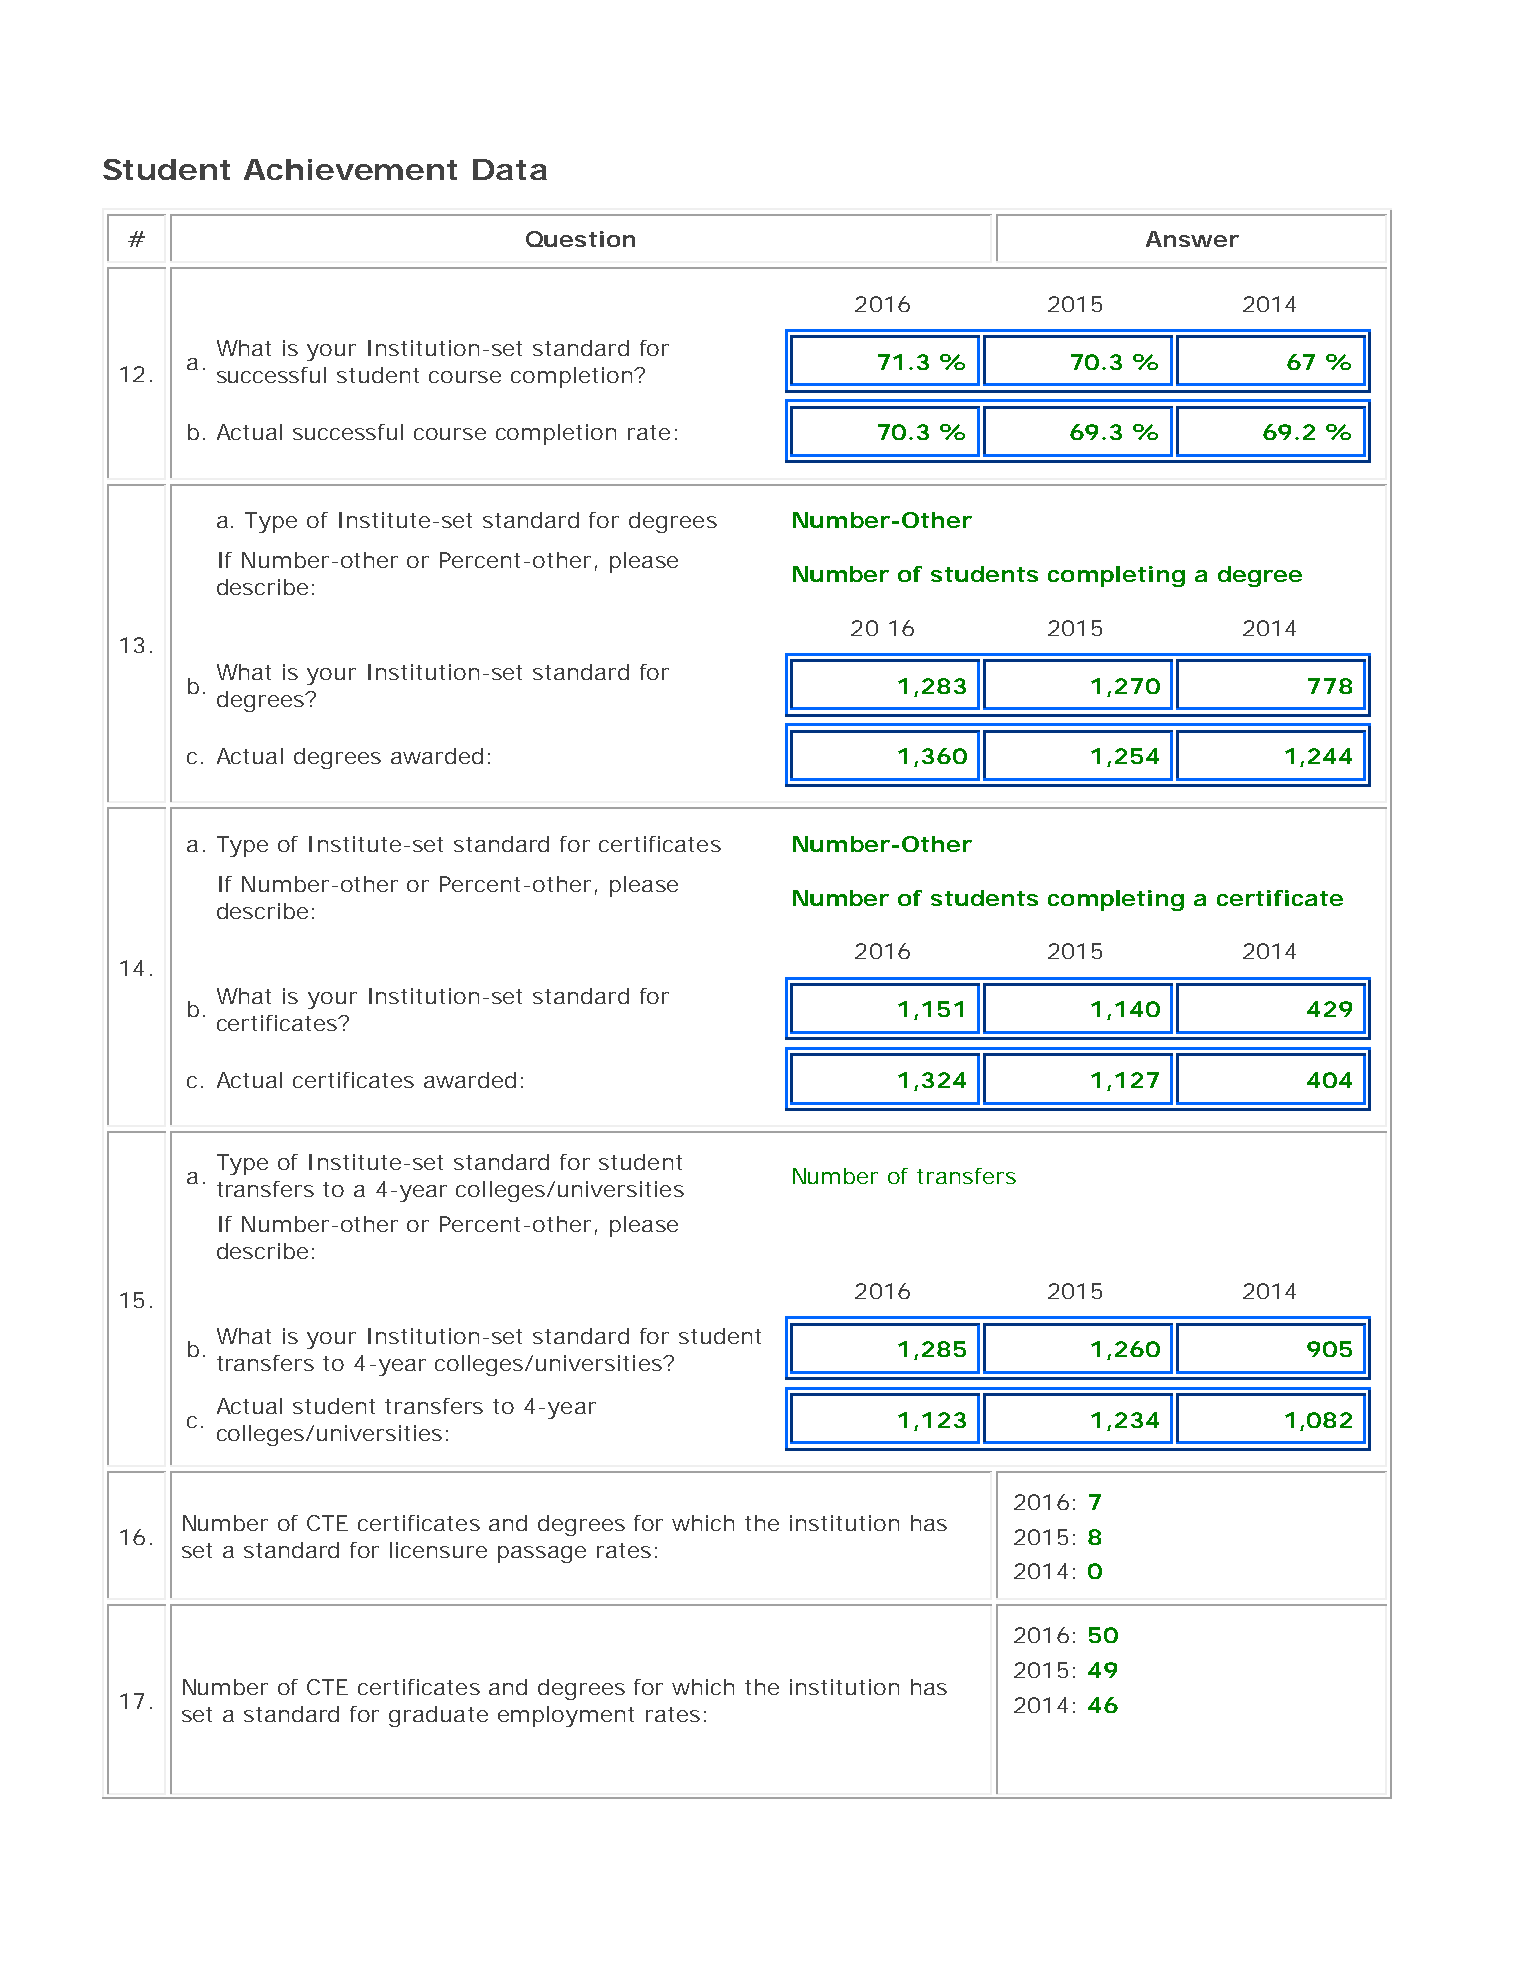 The width and height of the page is (1517, 1963). Describe the element at coordinates (542, 1554) in the page. I see `passage` at that location.
